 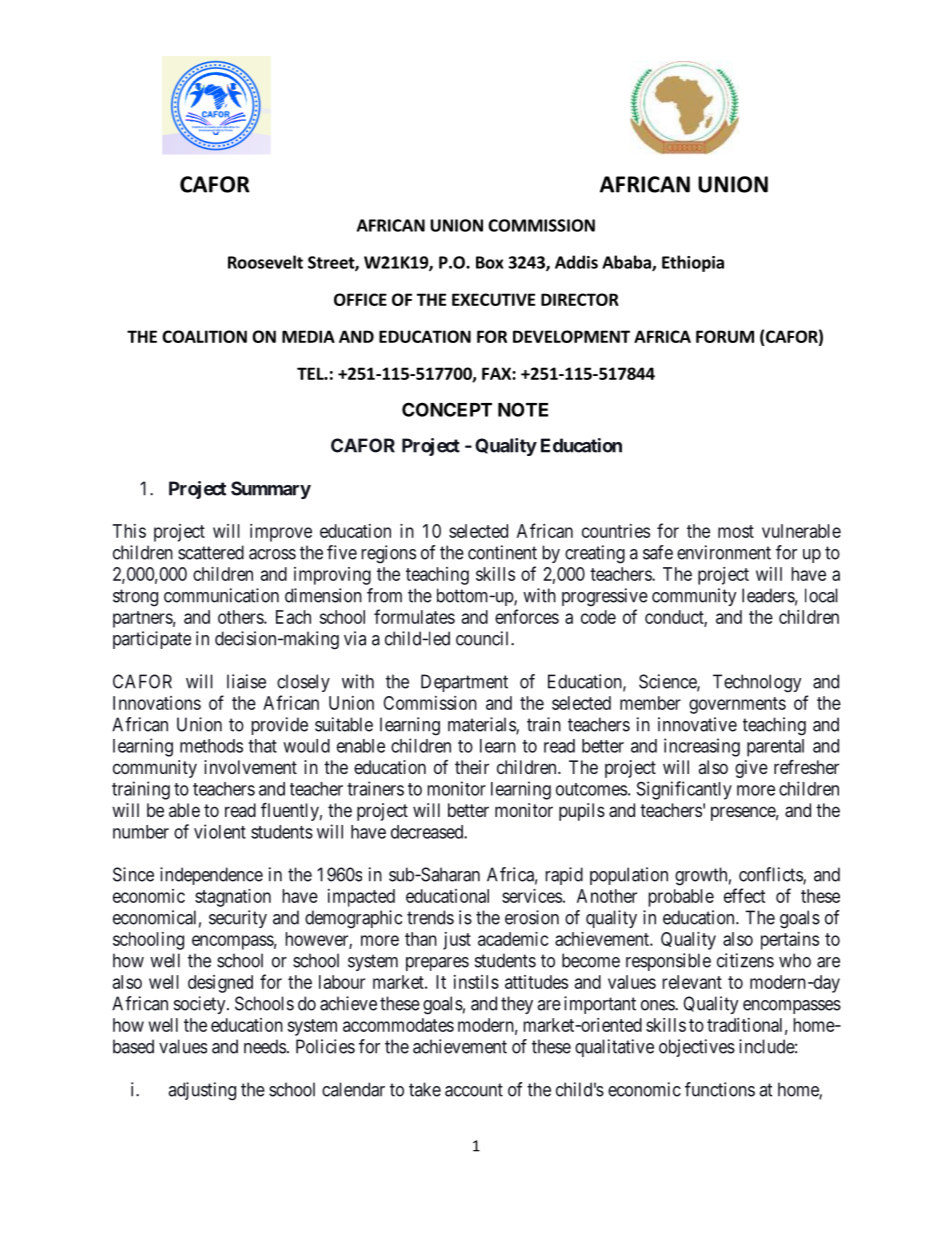 What do you see at coordinates (720, 1089) in the screenshot?
I see `functions` at bounding box center [720, 1089].
